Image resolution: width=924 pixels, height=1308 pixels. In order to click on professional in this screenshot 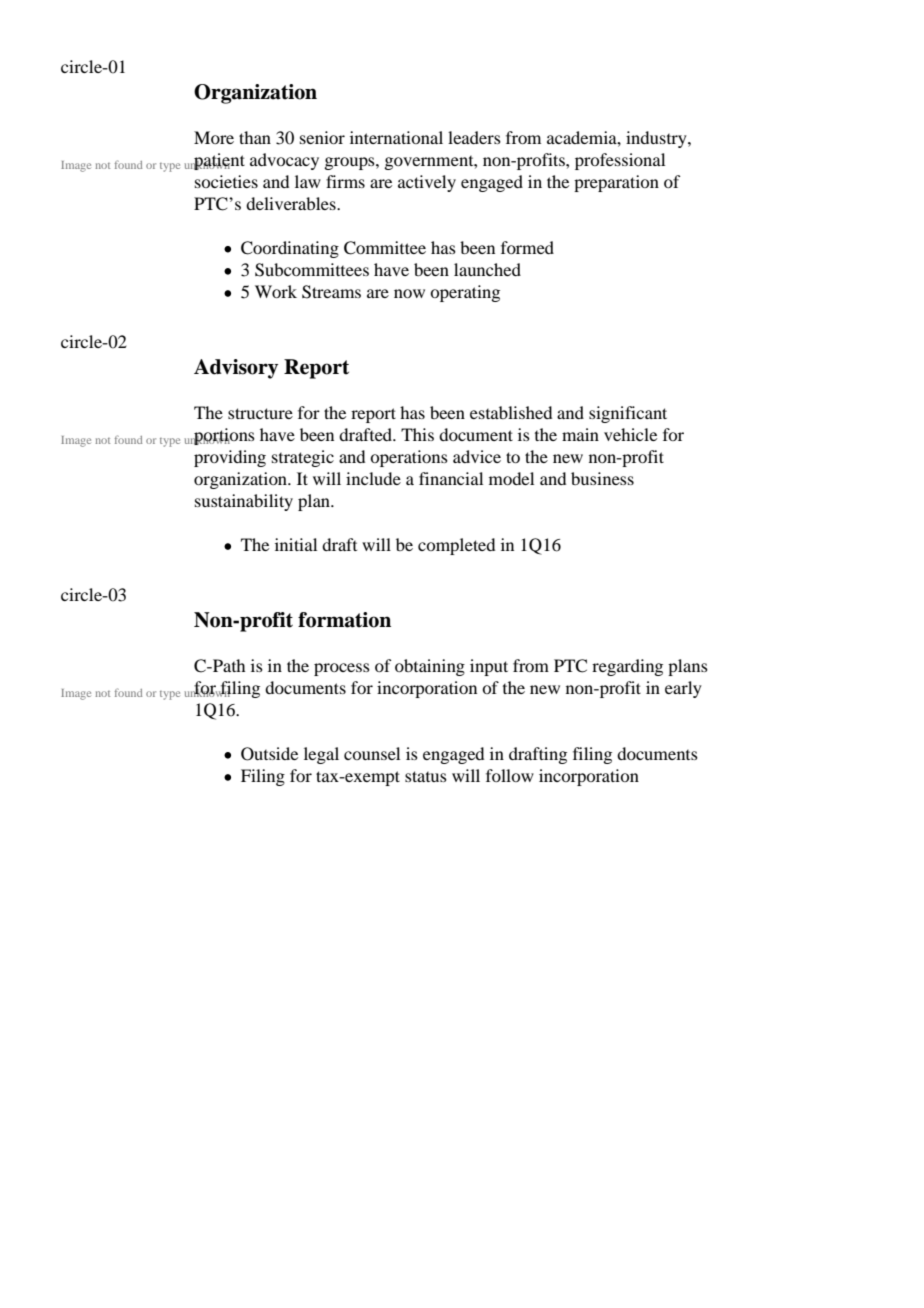, I will do `click(620, 161)`.
